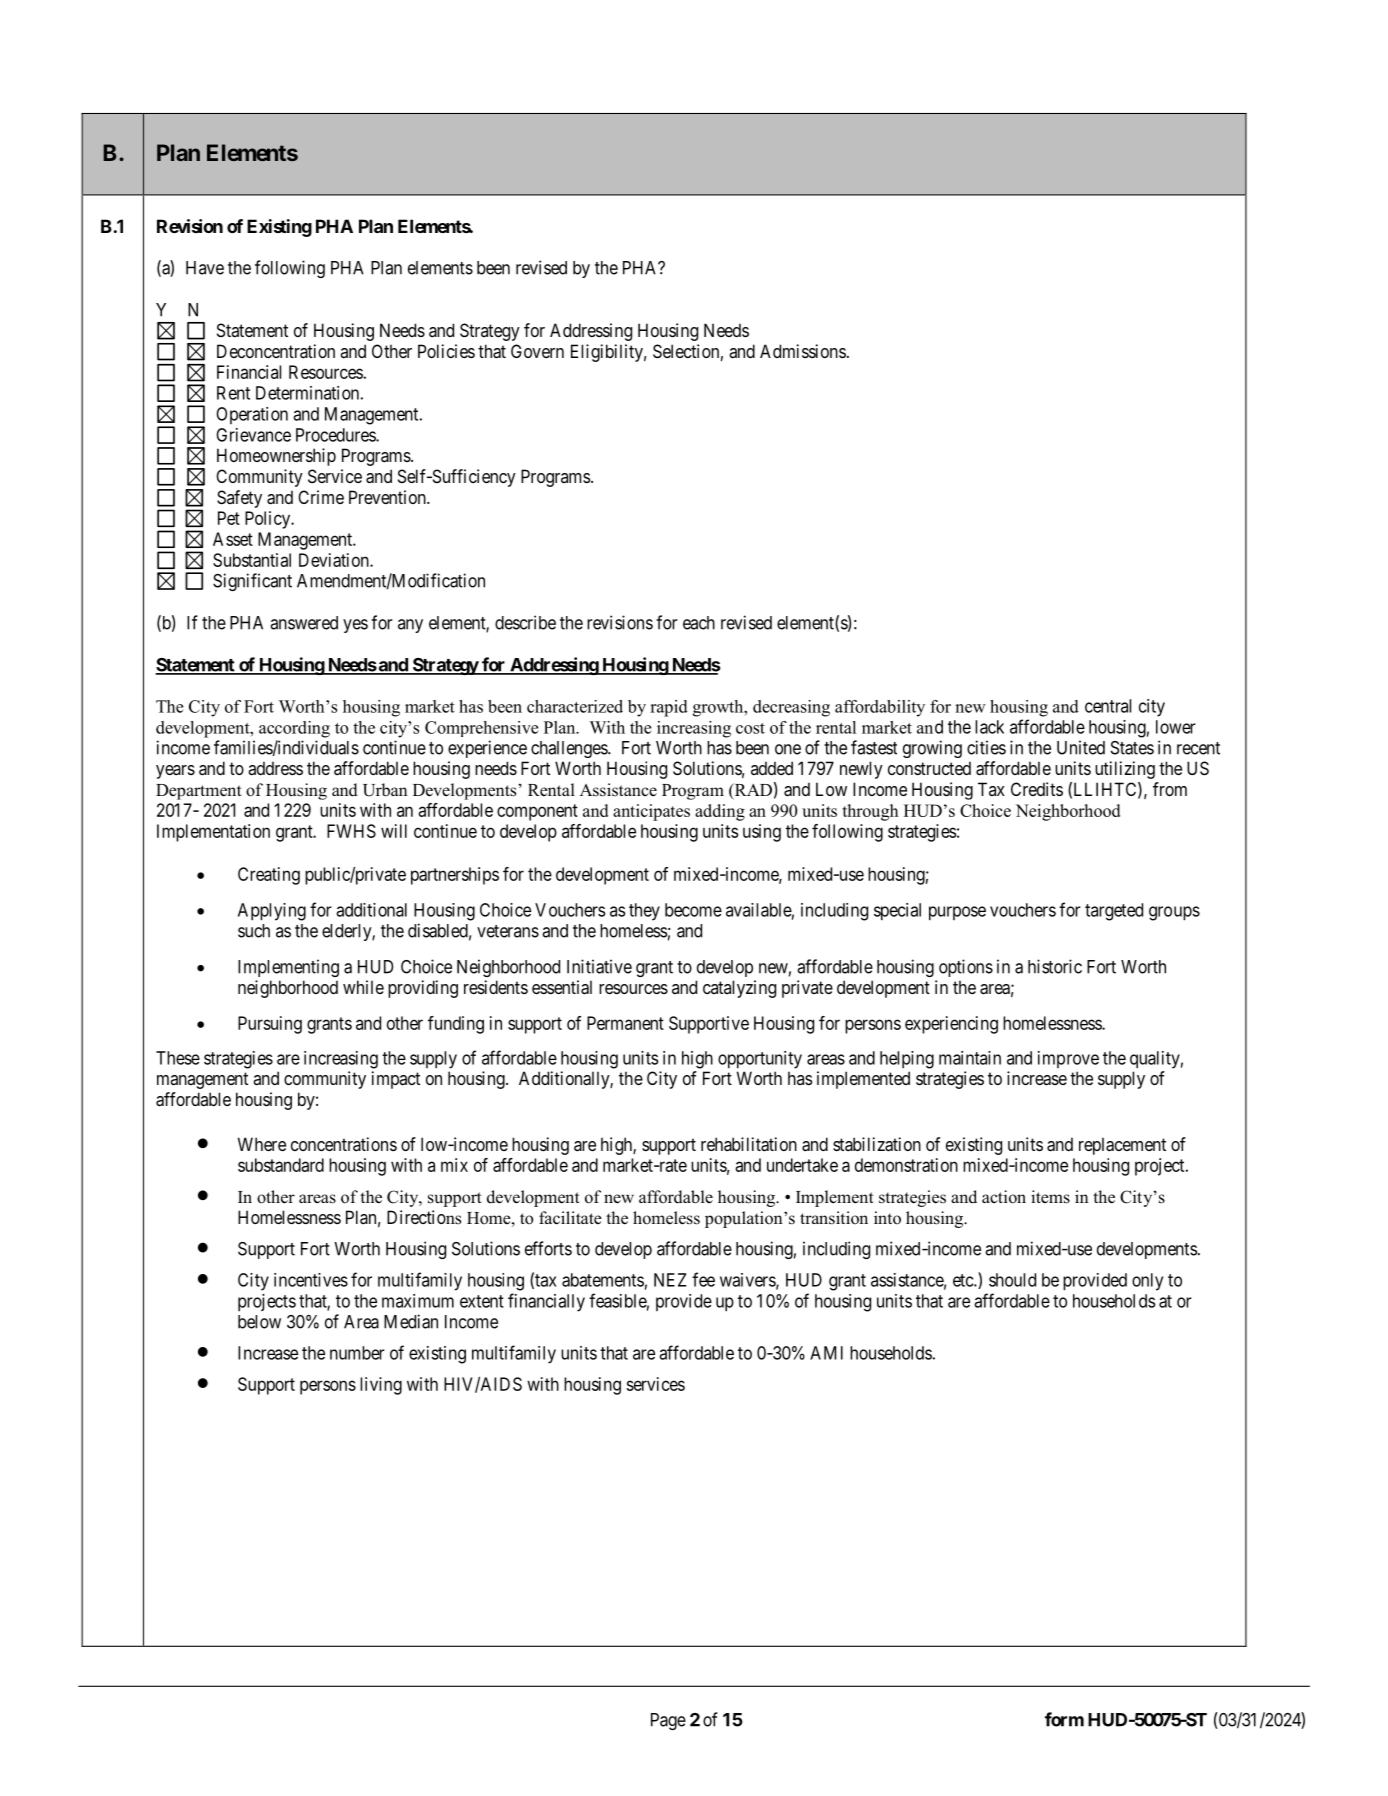 The width and height of the screenshot is (1388, 1796). I want to click on Pursuing, so click(270, 1025).
